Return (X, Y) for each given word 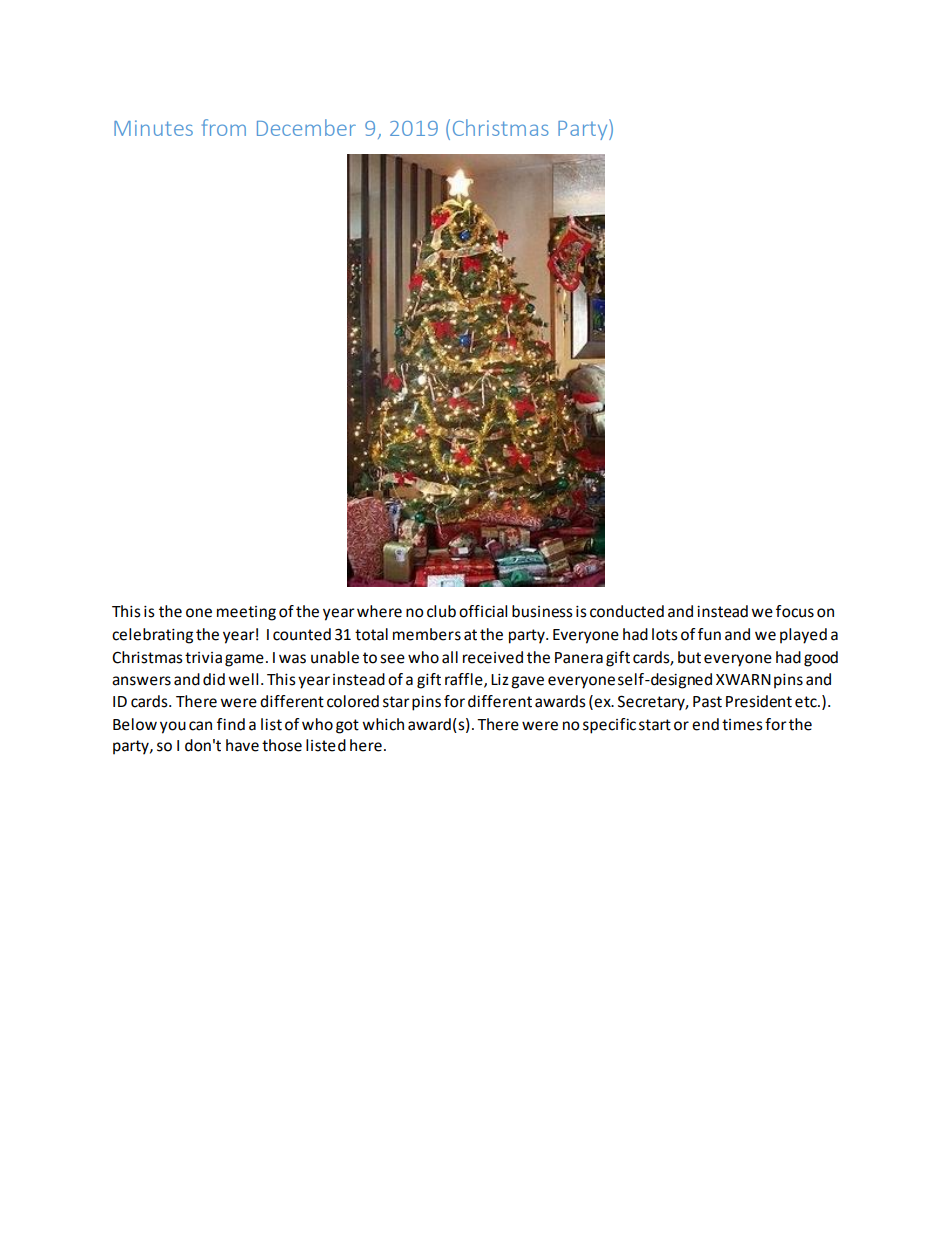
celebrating (152, 636)
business (542, 611)
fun (709, 634)
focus (795, 611)
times (742, 725)
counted (302, 634)
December (306, 127)
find (231, 724)
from (224, 127)
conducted (627, 611)
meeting (246, 613)
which (383, 724)
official (483, 611)
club (441, 611)
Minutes (153, 128)
